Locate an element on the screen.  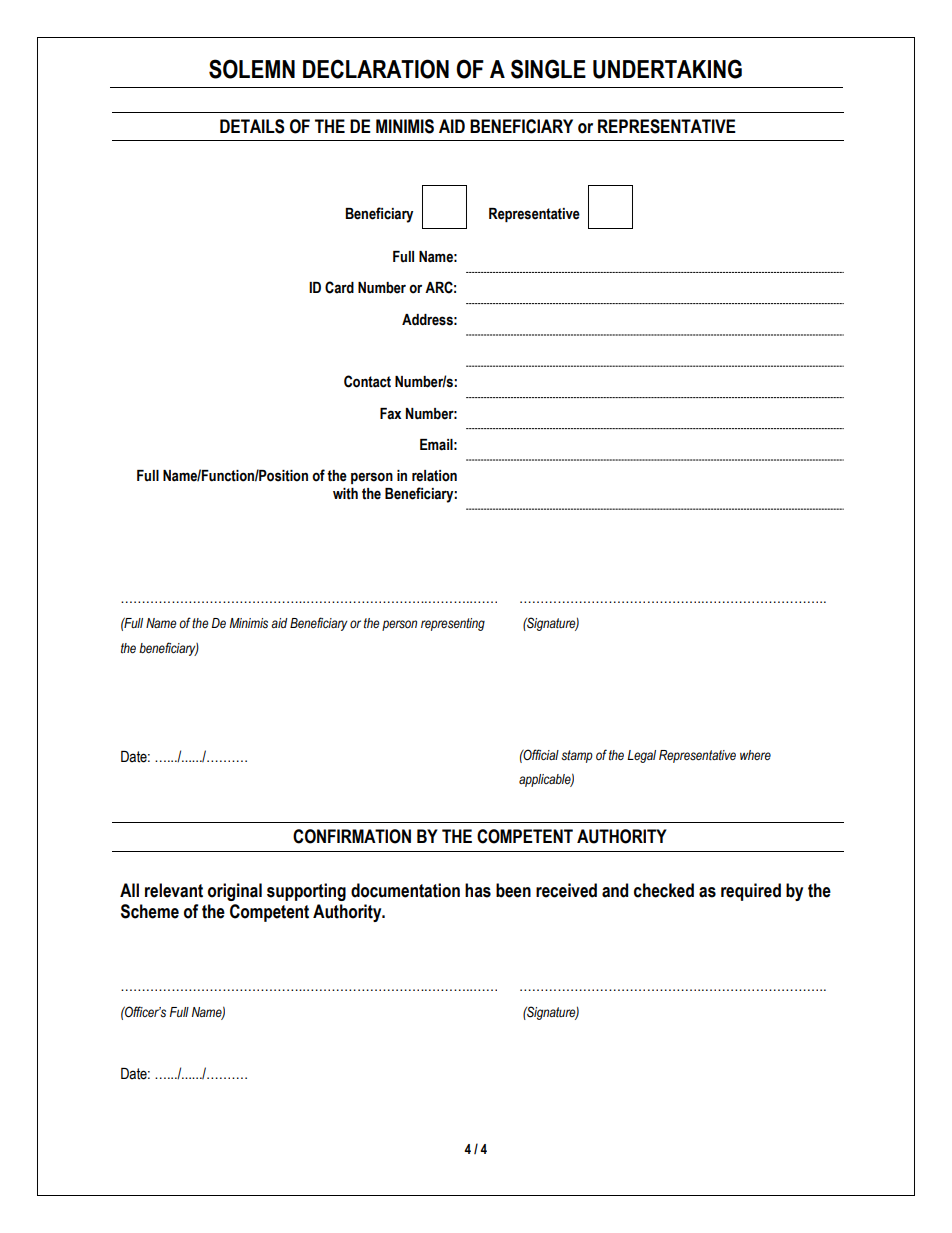
CONFIRMATION is located at coordinates (352, 836).
